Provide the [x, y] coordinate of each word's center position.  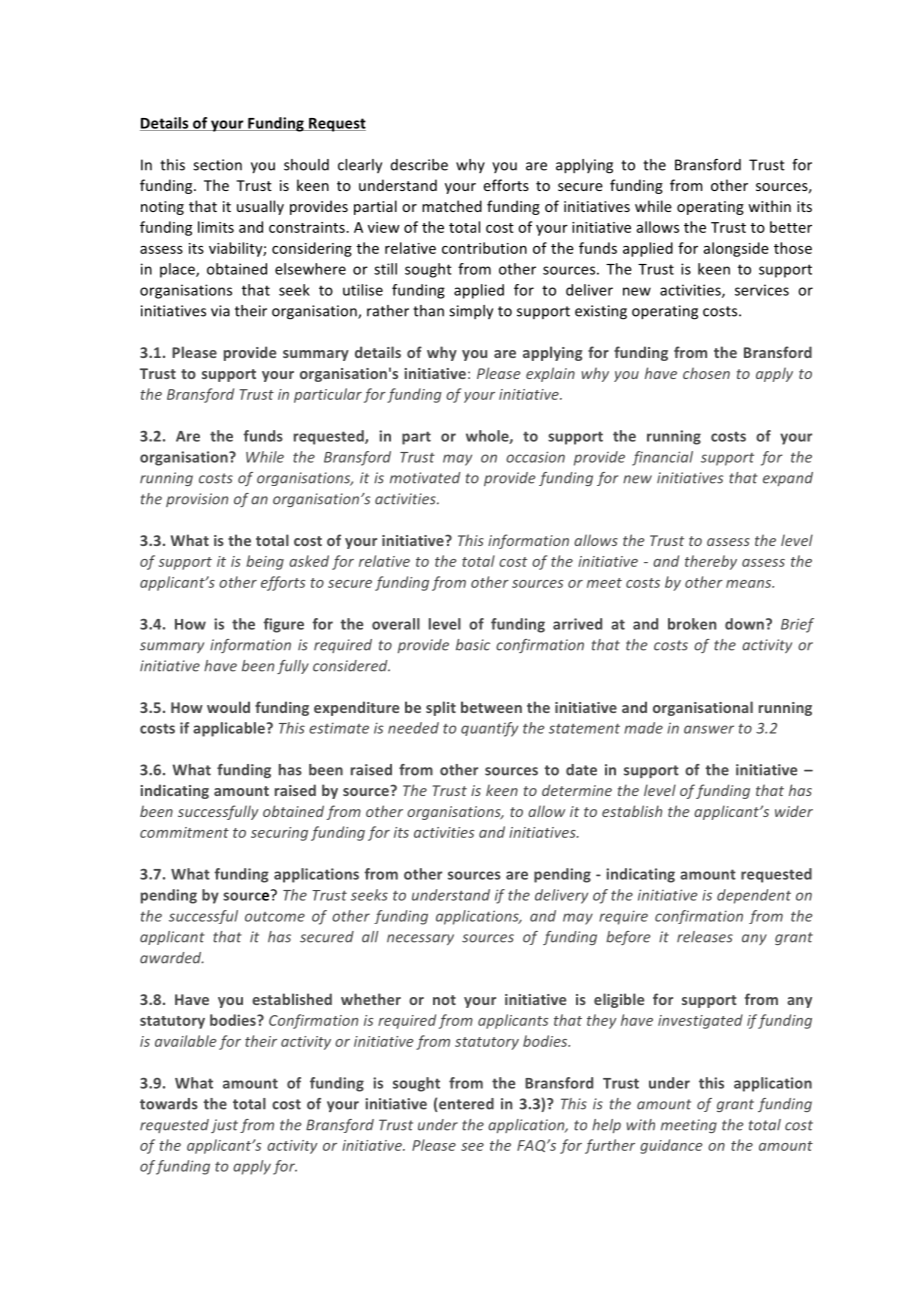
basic [473, 645]
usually [260, 207]
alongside [736, 249]
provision [197, 500]
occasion [535, 457]
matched [452, 206]
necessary [420, 939]
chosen [706, 373]
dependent [754, 896]
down [744, 624]
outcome [275, 917]
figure [283, 625]
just [224, 1126]
